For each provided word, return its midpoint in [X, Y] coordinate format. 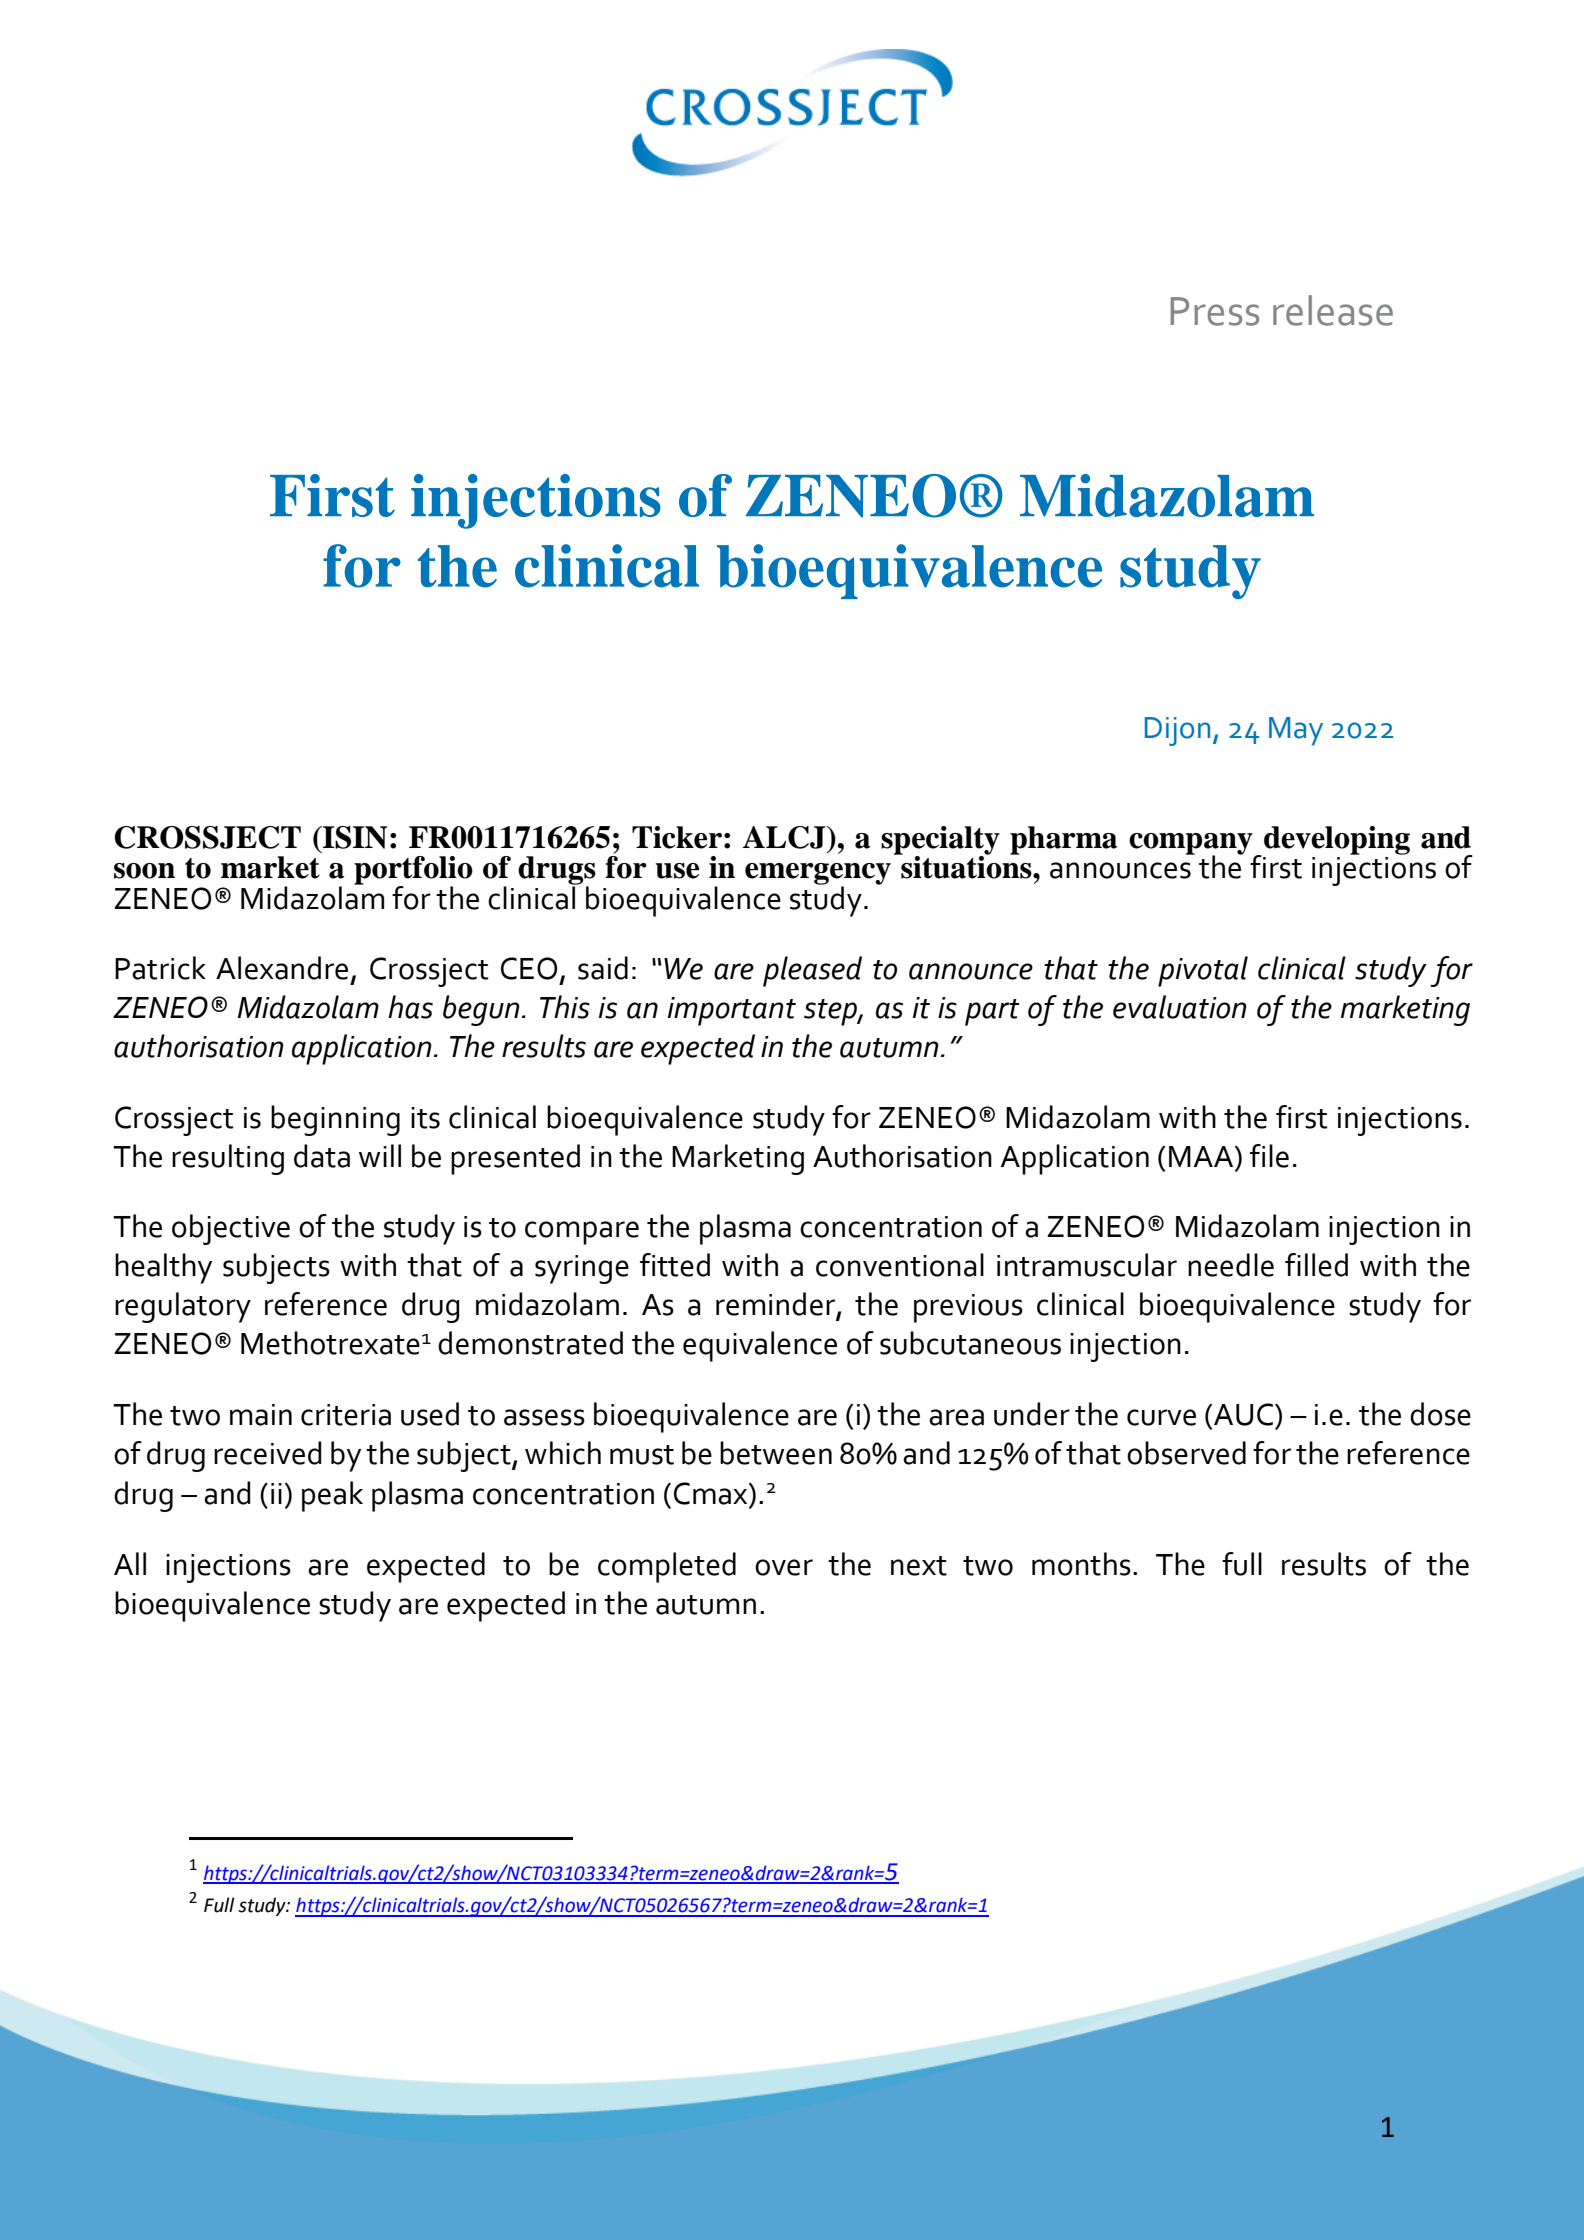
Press [1215, 311]
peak [332, 1496]
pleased [812, 971]
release [1333, 310]
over [784, 1567]
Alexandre [282, 968]
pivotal [1203, 971]
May [1296, 731]
